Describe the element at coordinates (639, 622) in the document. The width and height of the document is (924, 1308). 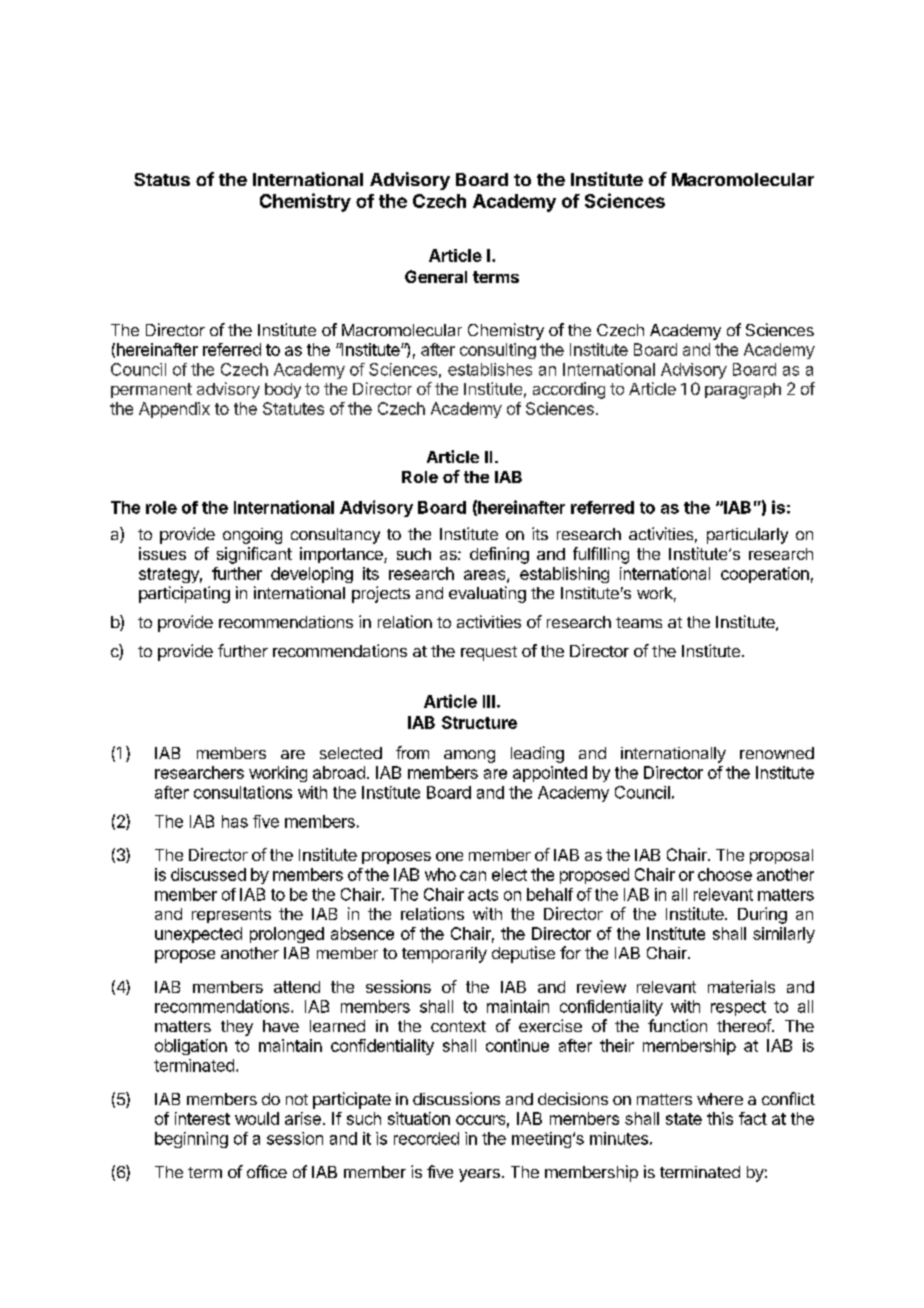
I see `teams` at that location.
